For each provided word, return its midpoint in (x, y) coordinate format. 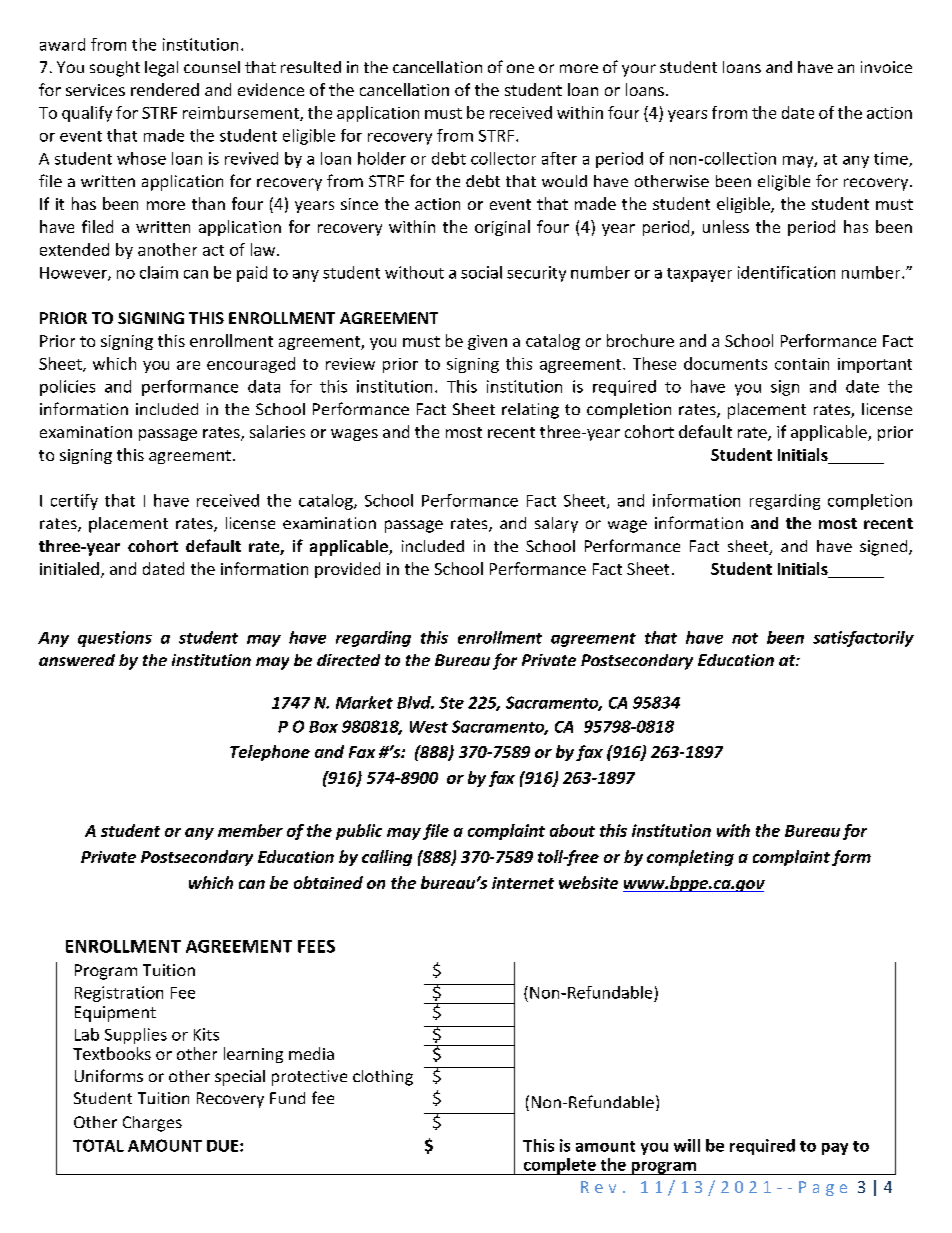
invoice (886, 67)
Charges (152, 1124)
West (429, 727)
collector (503, 158)
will (687, 1145)
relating (530, 411)
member (250, 830)
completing (690, 858)
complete (559, 1166)
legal (161, 69)
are (188, 365)
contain (802, 364)
